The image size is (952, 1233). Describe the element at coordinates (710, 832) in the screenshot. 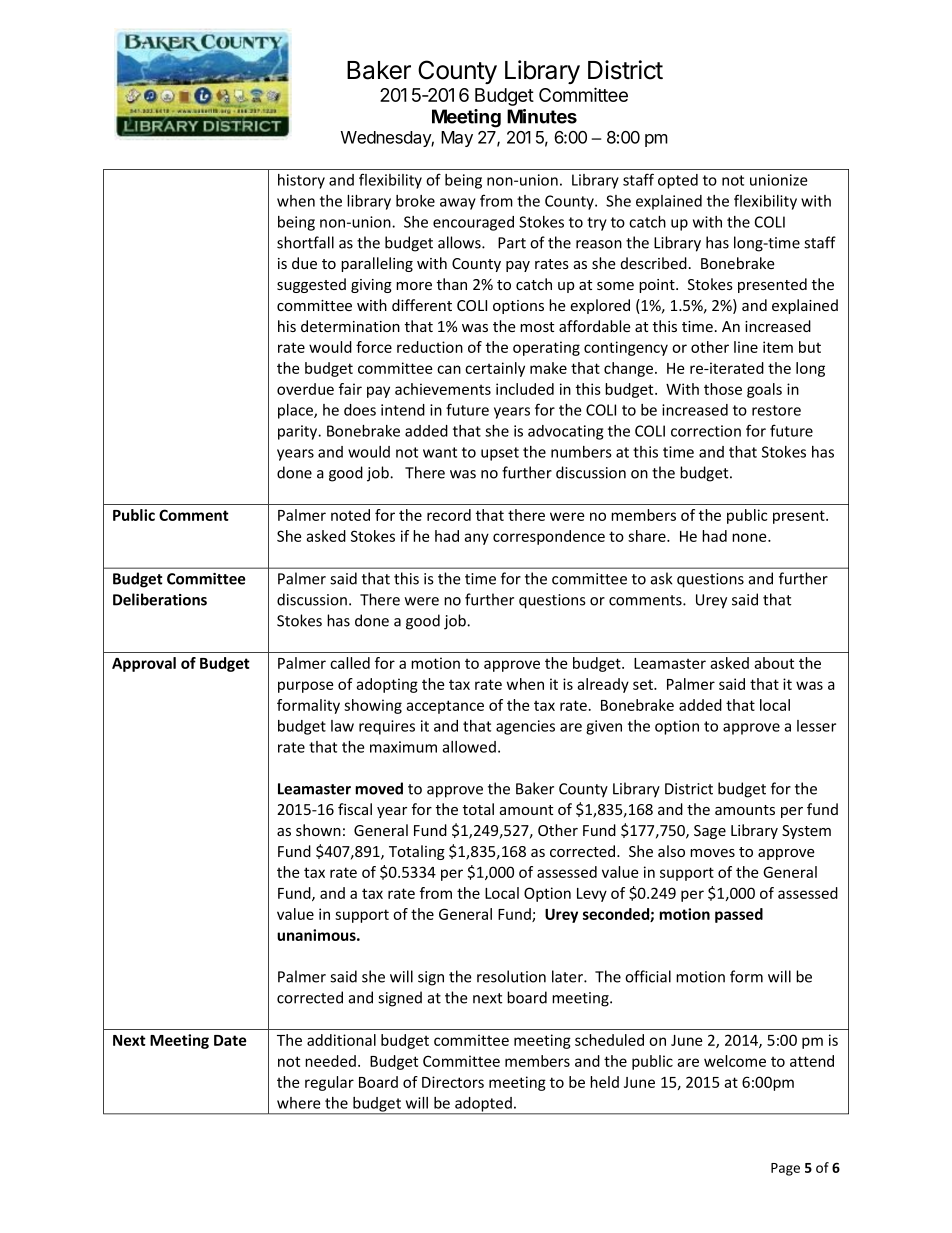

I see `Sage` at that location.
